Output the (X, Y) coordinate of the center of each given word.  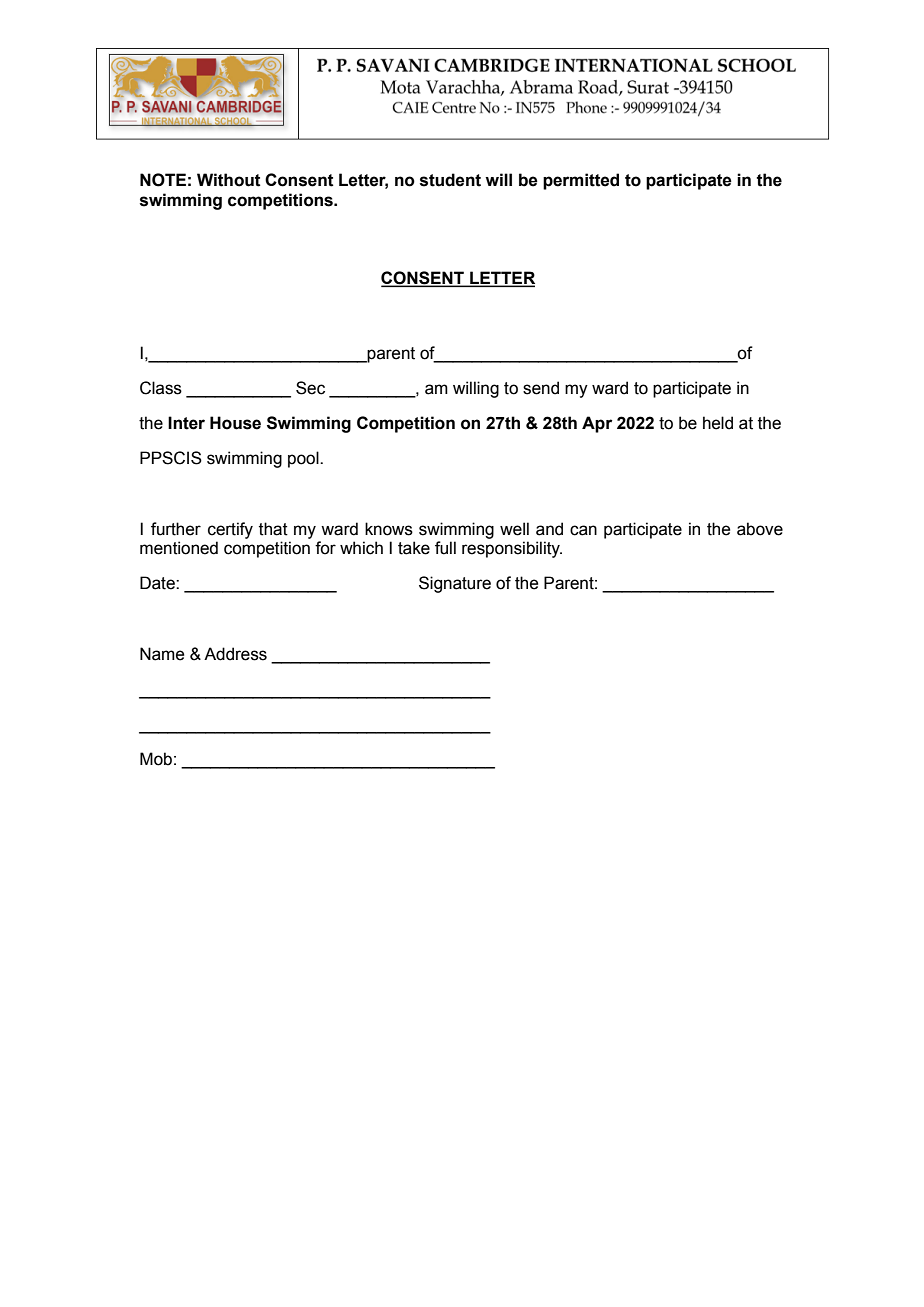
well (514, 529)
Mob (156, 759)
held (718, 423)
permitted (581, 181)
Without (229, 180)
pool (304, 459)
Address (235, 654)
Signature (455, 584)
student (450, 180)
